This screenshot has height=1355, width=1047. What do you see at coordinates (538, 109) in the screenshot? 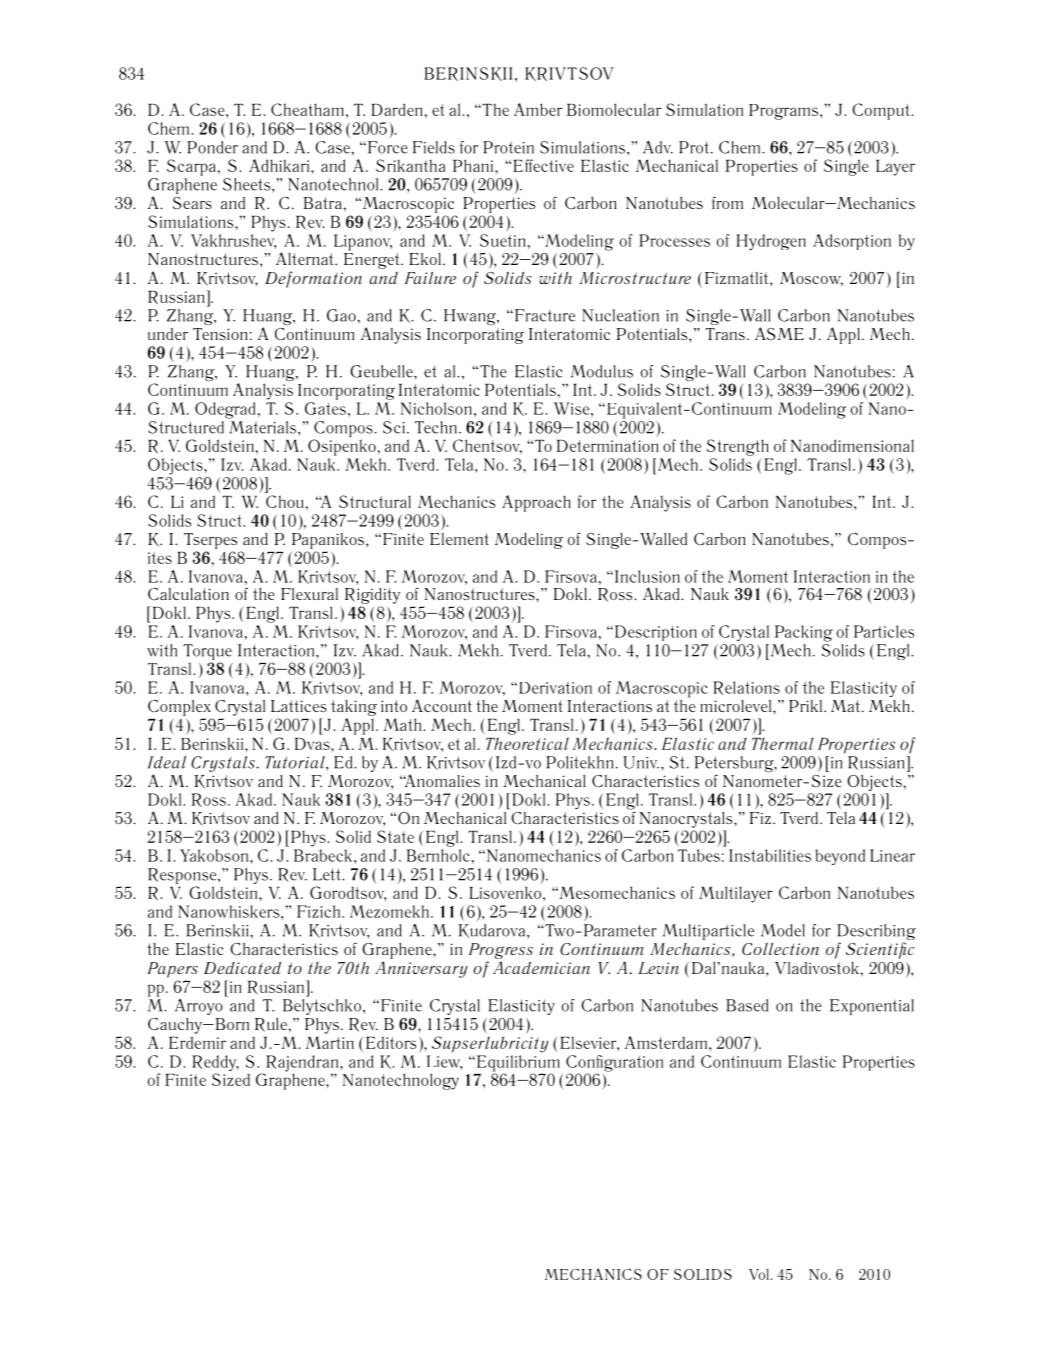
I see `Amber` at bounding box center [538, 109].
